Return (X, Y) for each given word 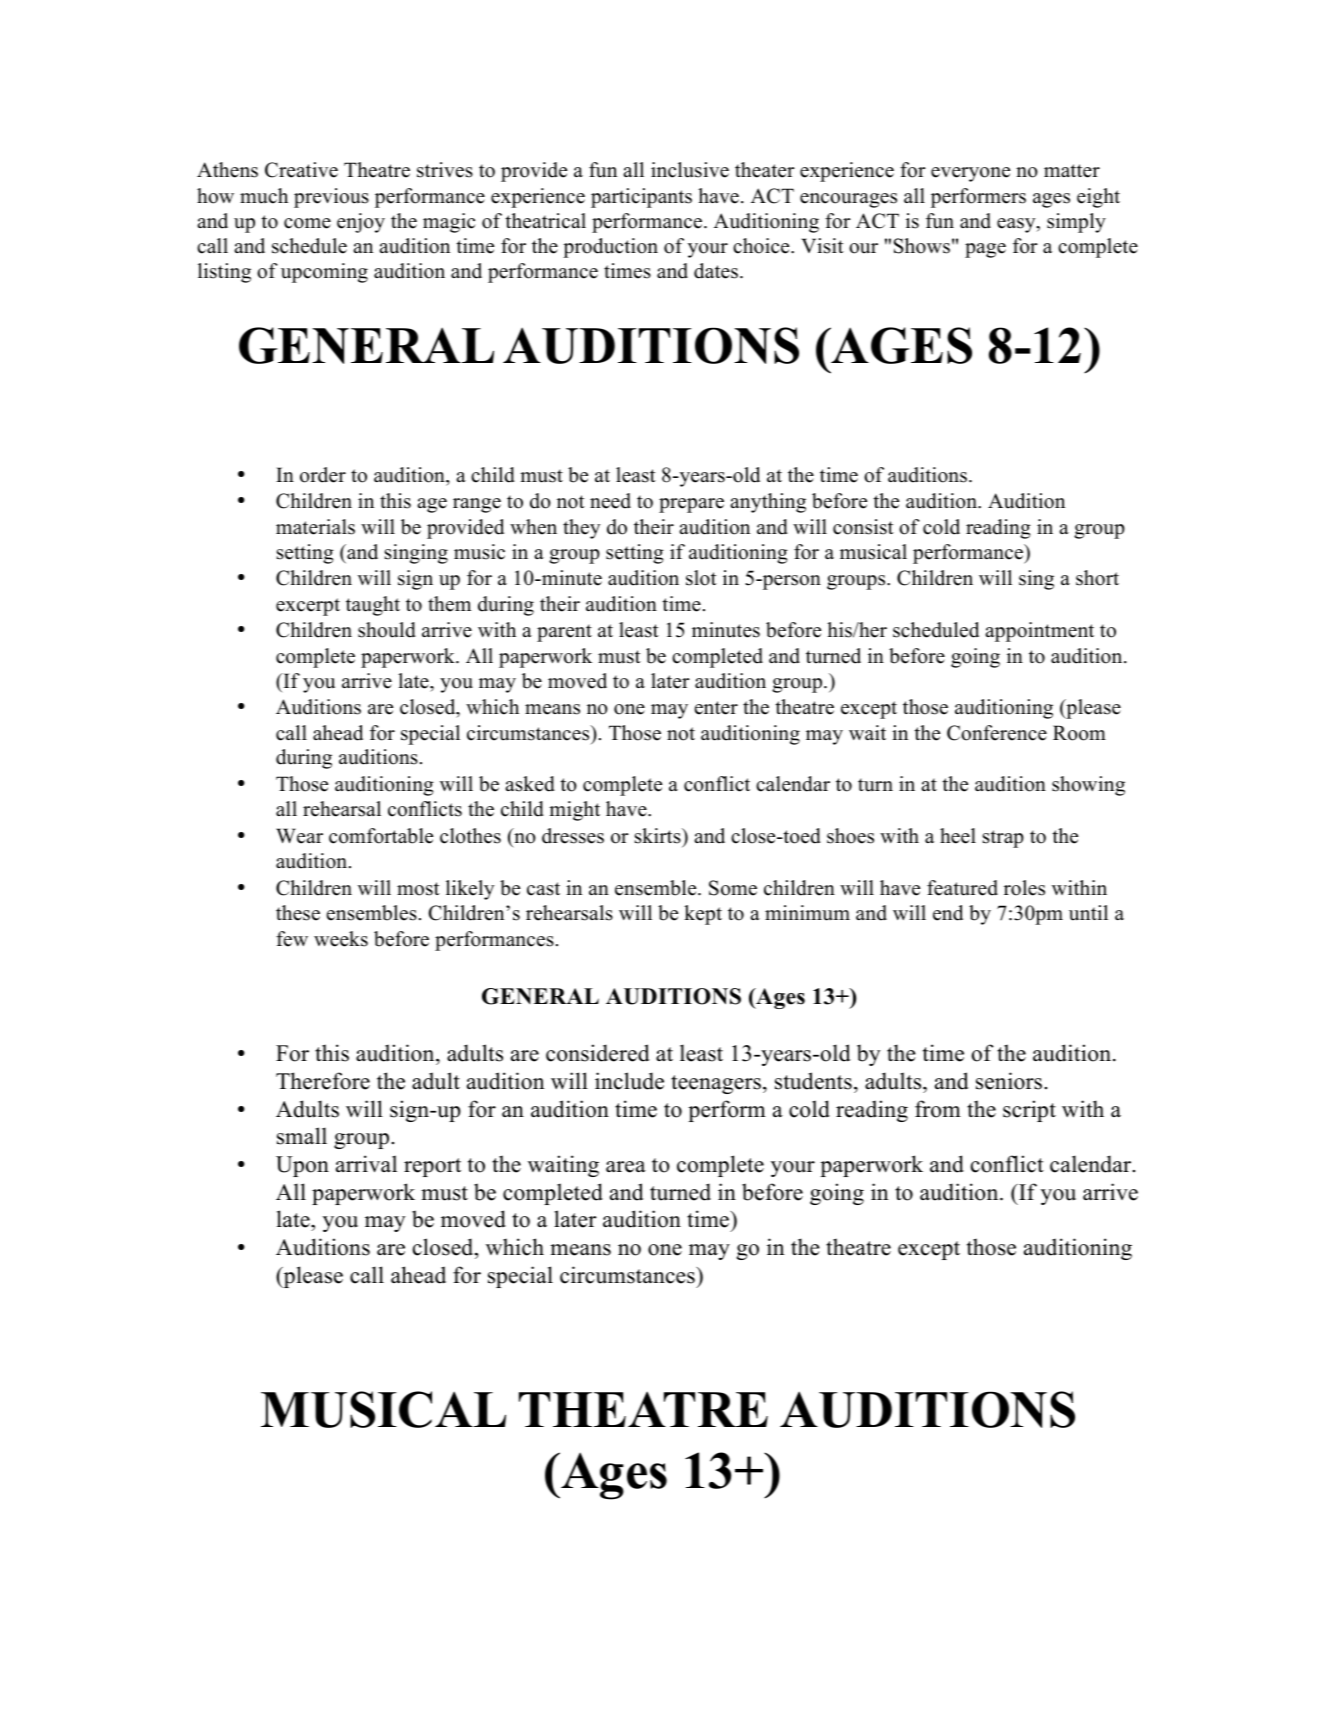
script (1029, 1111)
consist (863, 527)
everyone (970, 174)
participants (641, 198)
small (302, 1136)
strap (1003, 839)
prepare (691, 505)
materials (315, 527)
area (626, 1167)
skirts (659, 836)
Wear (299, 836)
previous (331, 198)
